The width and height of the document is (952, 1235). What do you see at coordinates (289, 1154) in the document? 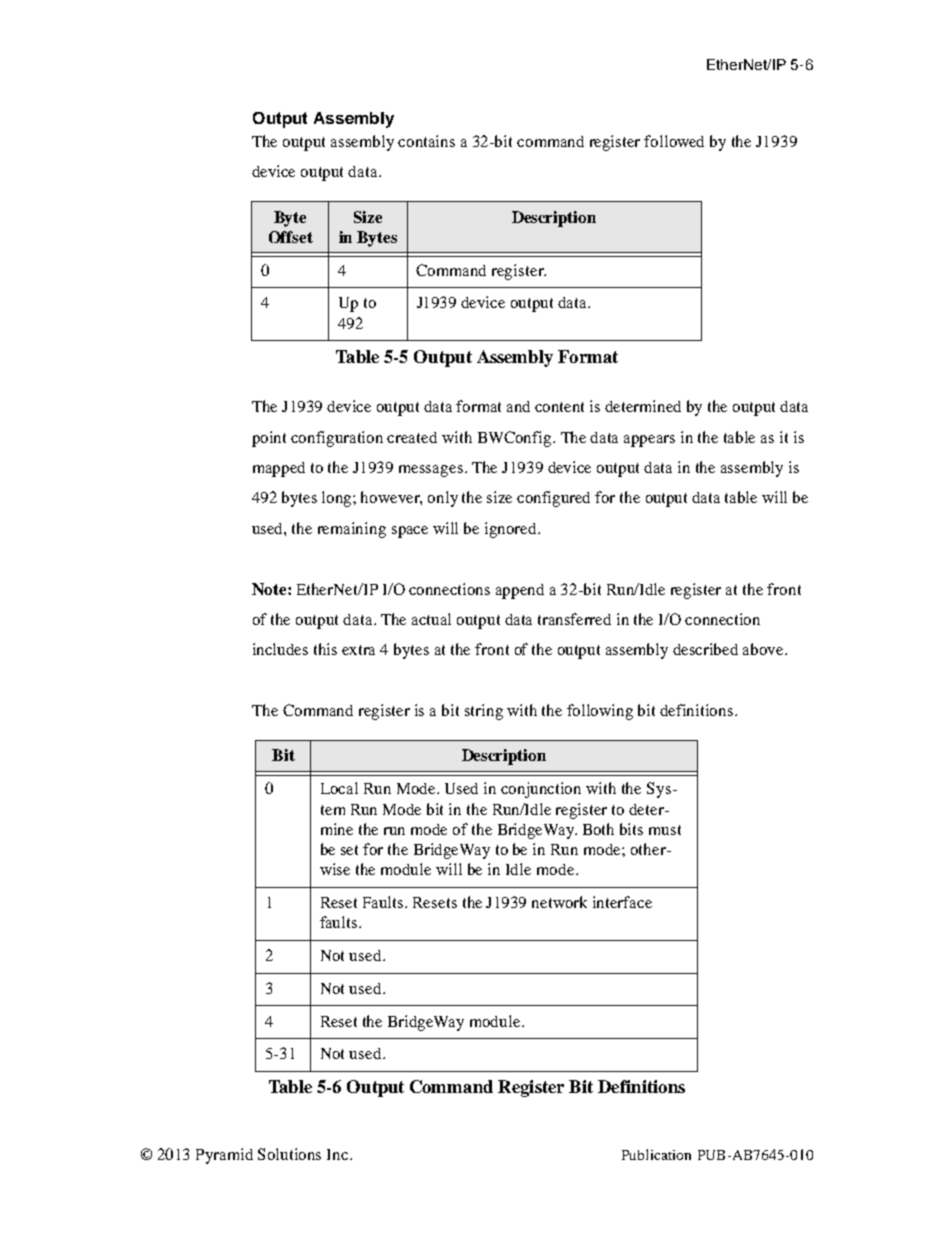
I see `Solutions` at bounding box center [289, 1154].
